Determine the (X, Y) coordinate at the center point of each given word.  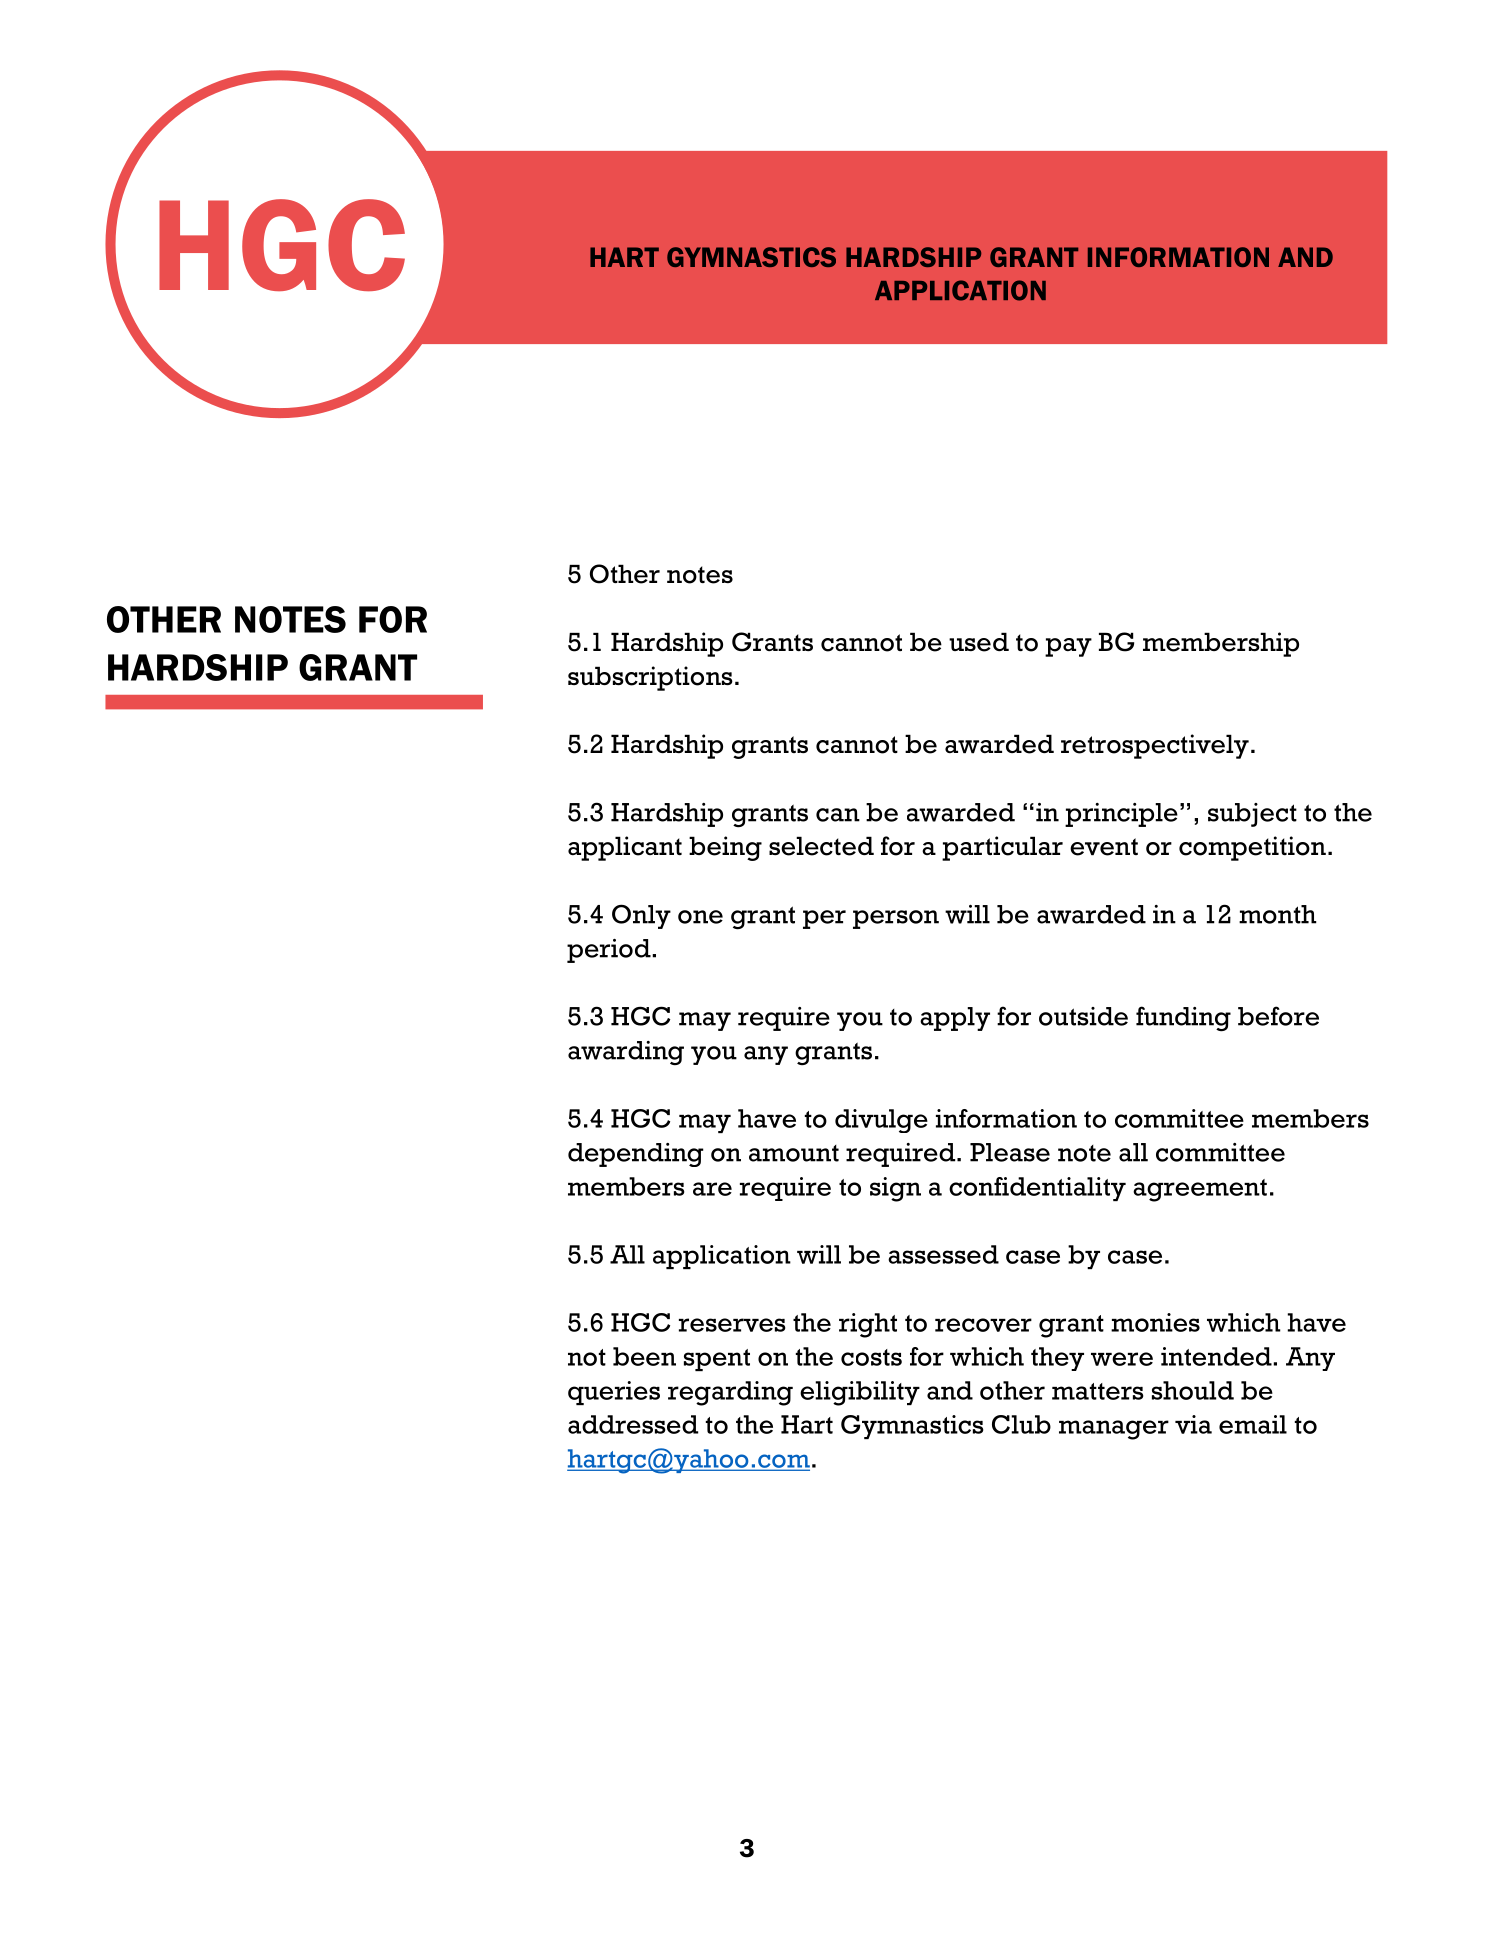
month (1278, 914)
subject (1252, 815)
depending (636, 1155)
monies (1155, 1322)
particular (1002, 848)
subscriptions (650, 678)
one (700, 917)
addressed (633, 1424)
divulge (881, 1121)
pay (1068, 647)
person (896, 919)
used (979, 642)
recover (983, 1325)
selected (821, 846)
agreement (1200, 1190)
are (712, 1189)
